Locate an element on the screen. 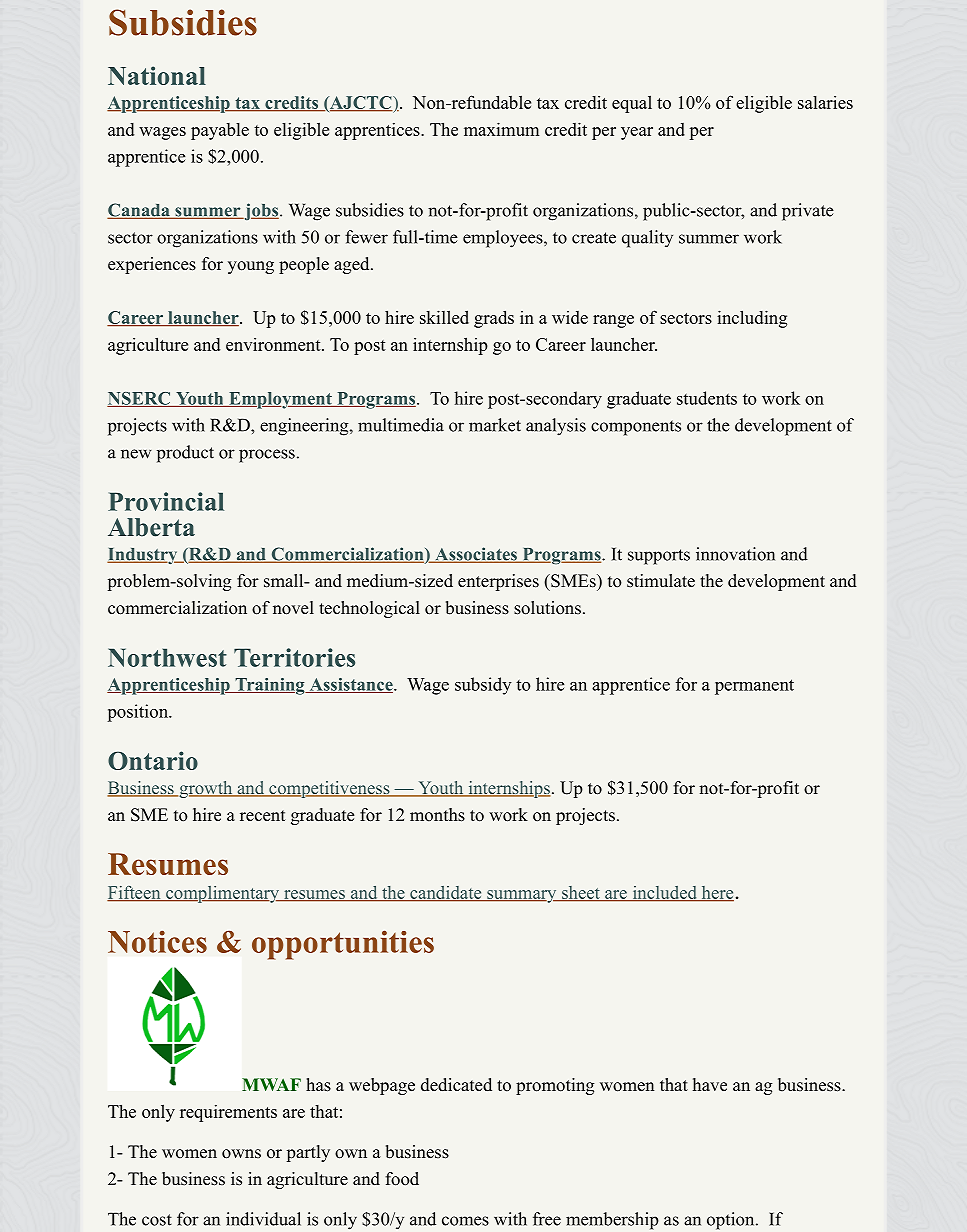  salaries is located at coordinates (825, 102).
